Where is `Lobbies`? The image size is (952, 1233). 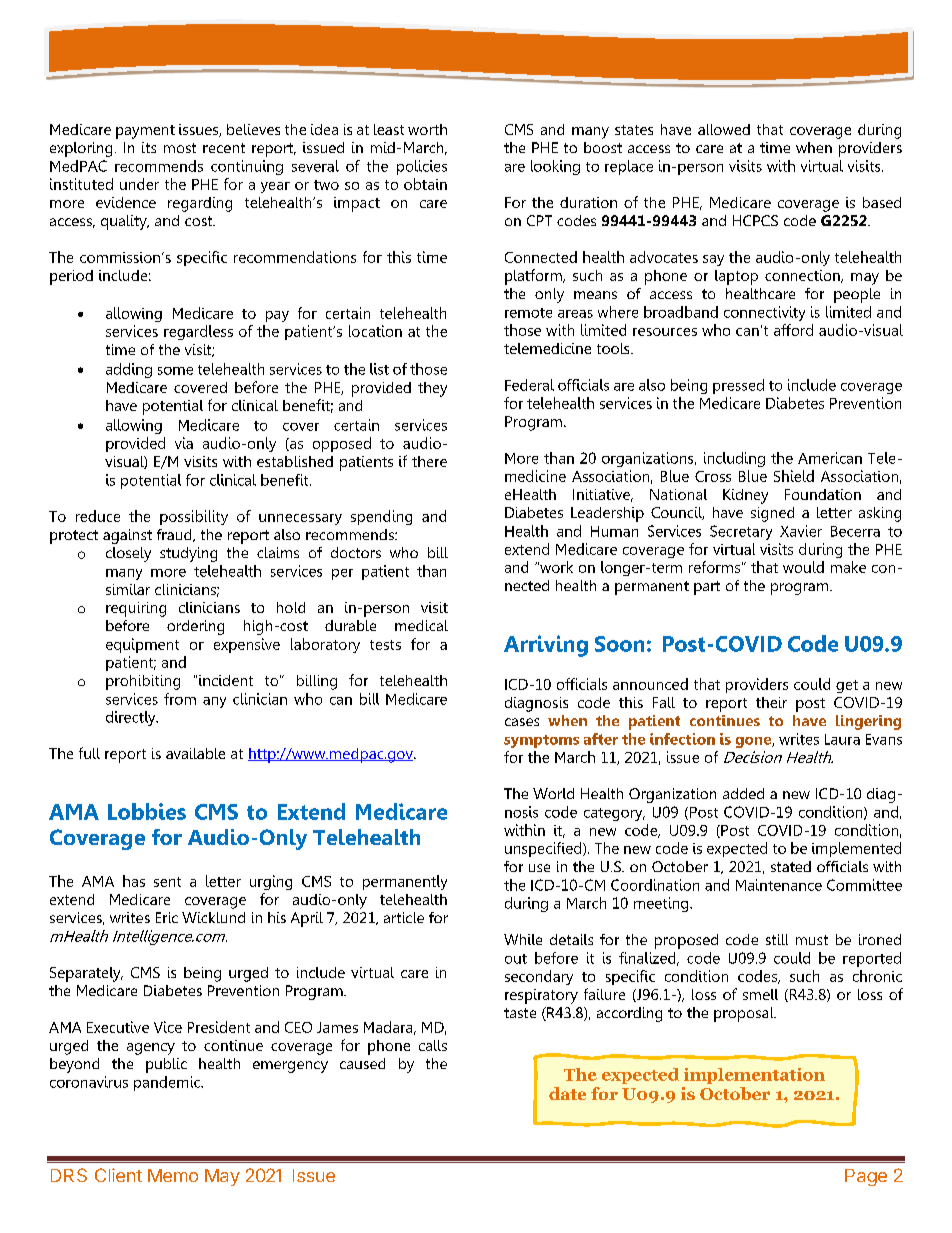 Lobbies is located at coordinates (147, 811).
